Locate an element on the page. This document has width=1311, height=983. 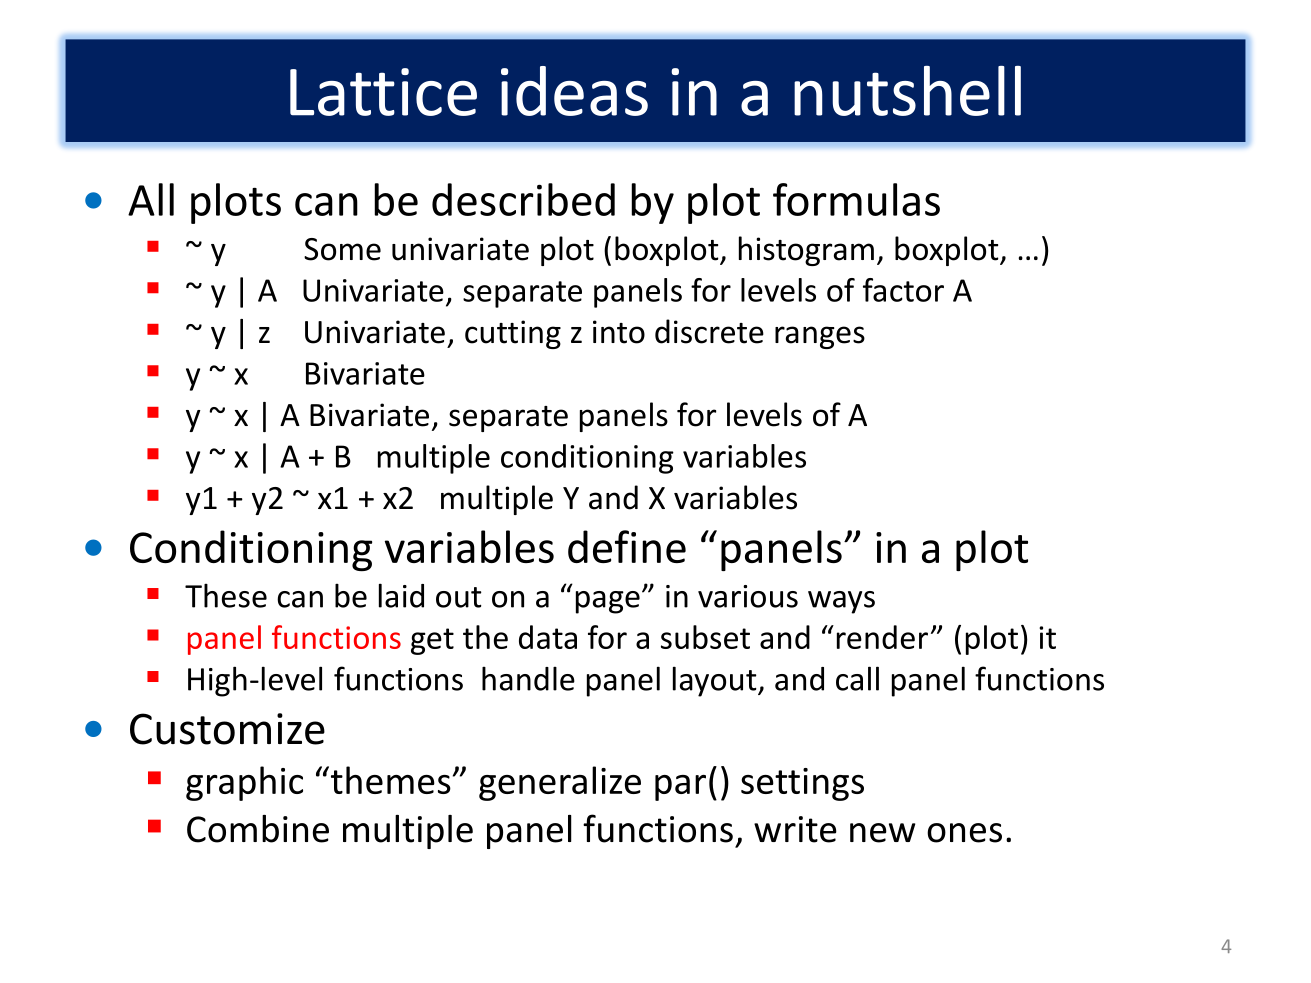
nutshell is located at coordinates (907, 91).
